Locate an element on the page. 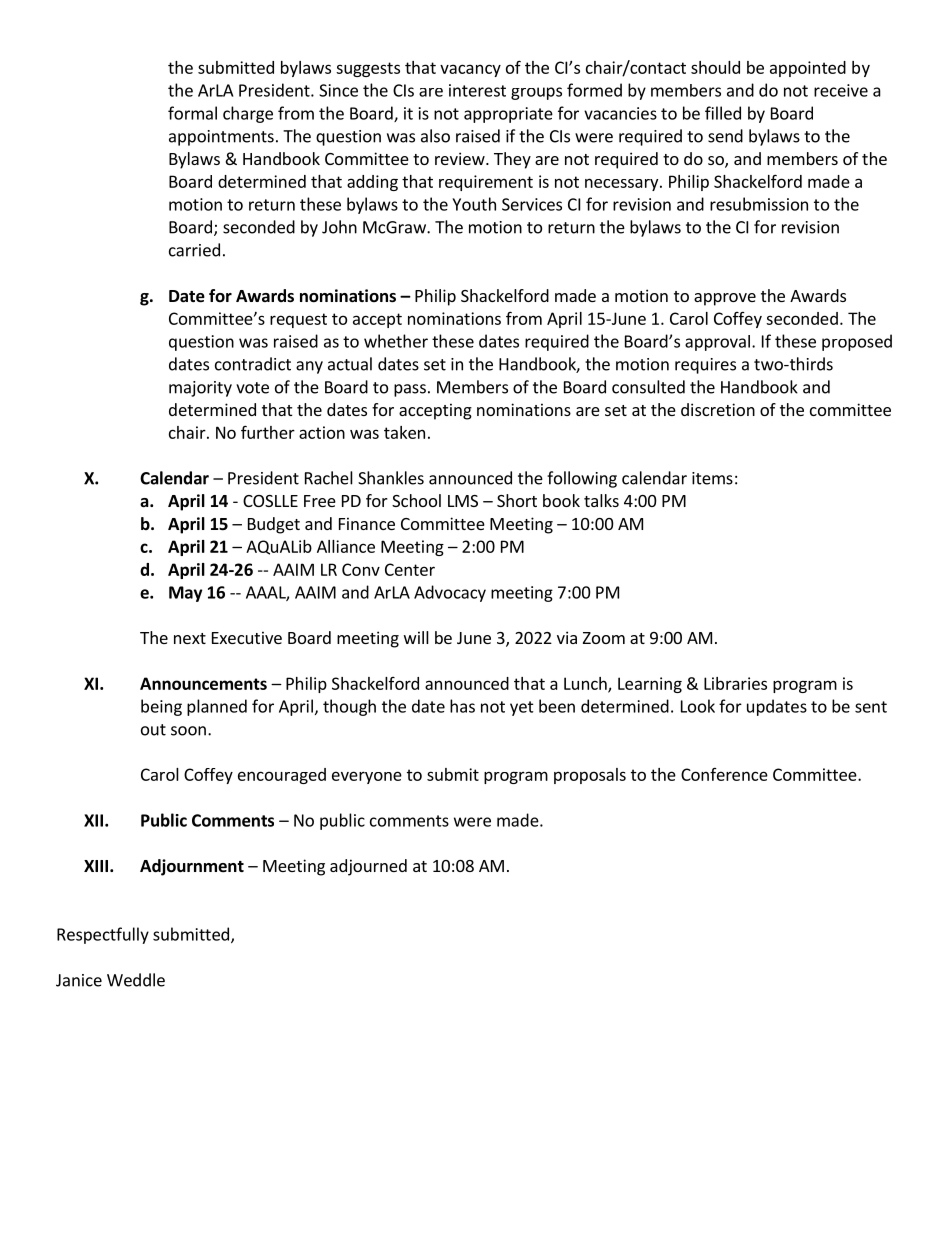 The height and width of the document is (1233, 952). Adjournment is located at coordinates (192, 867).
